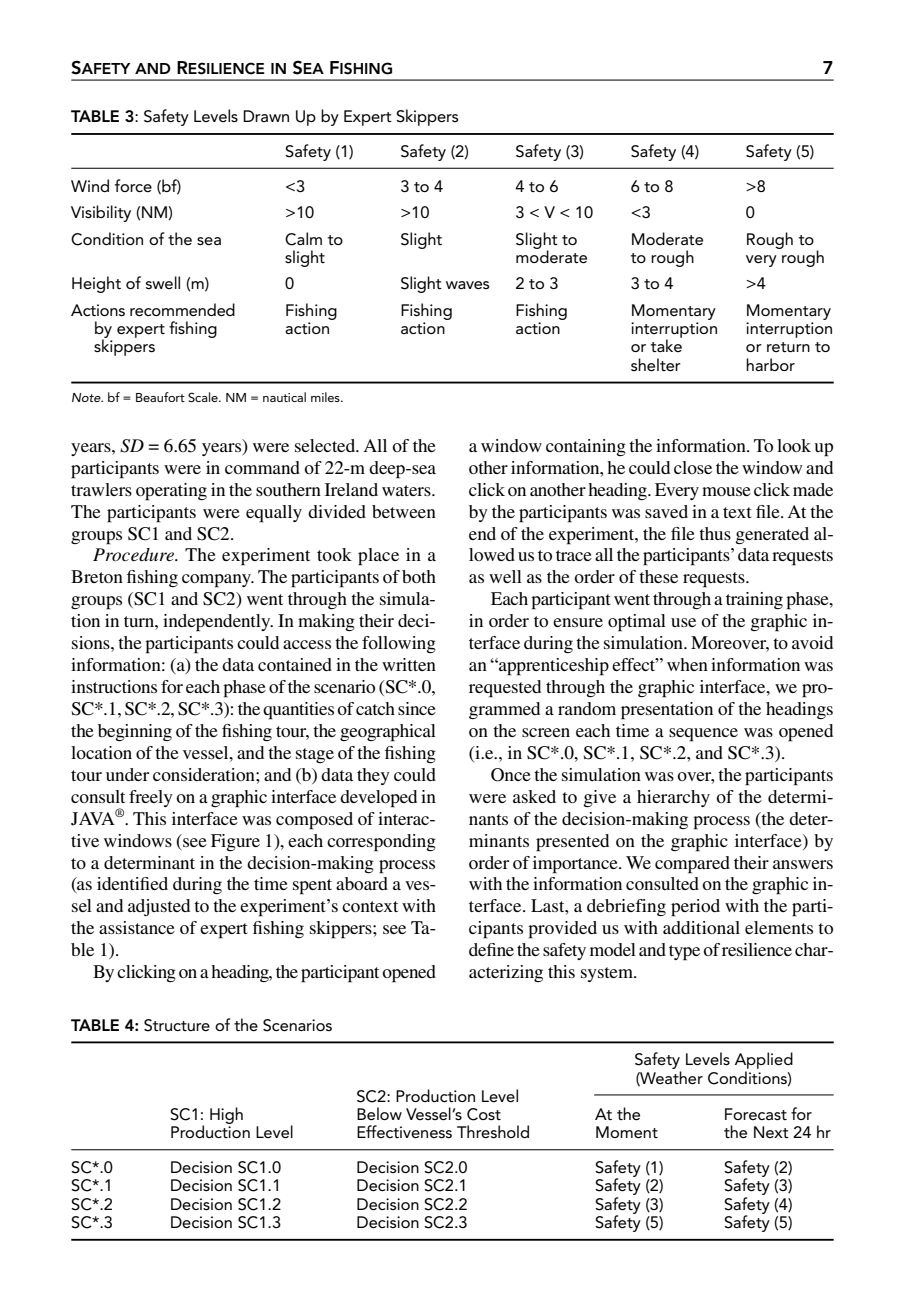 The image size is (905, 1316). I want to click on force, so click(133, 185).
